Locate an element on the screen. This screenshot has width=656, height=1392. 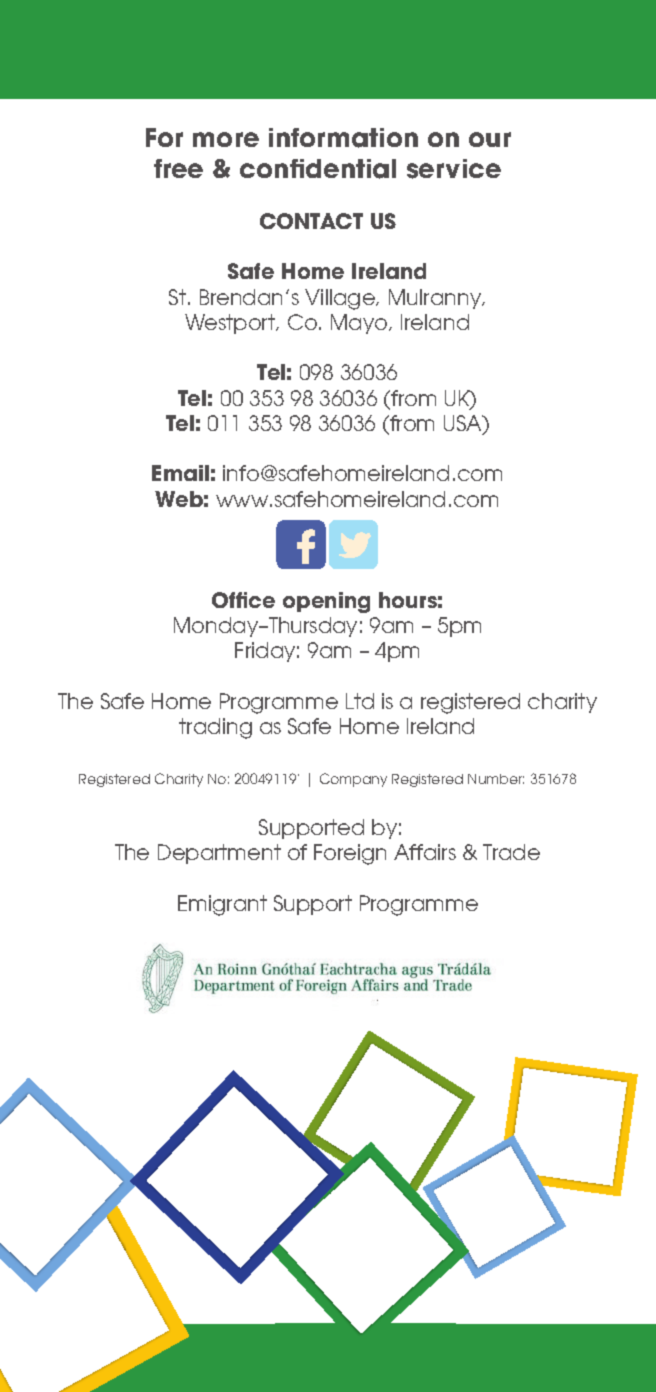
Westport is located at coordinates (231, 324).
